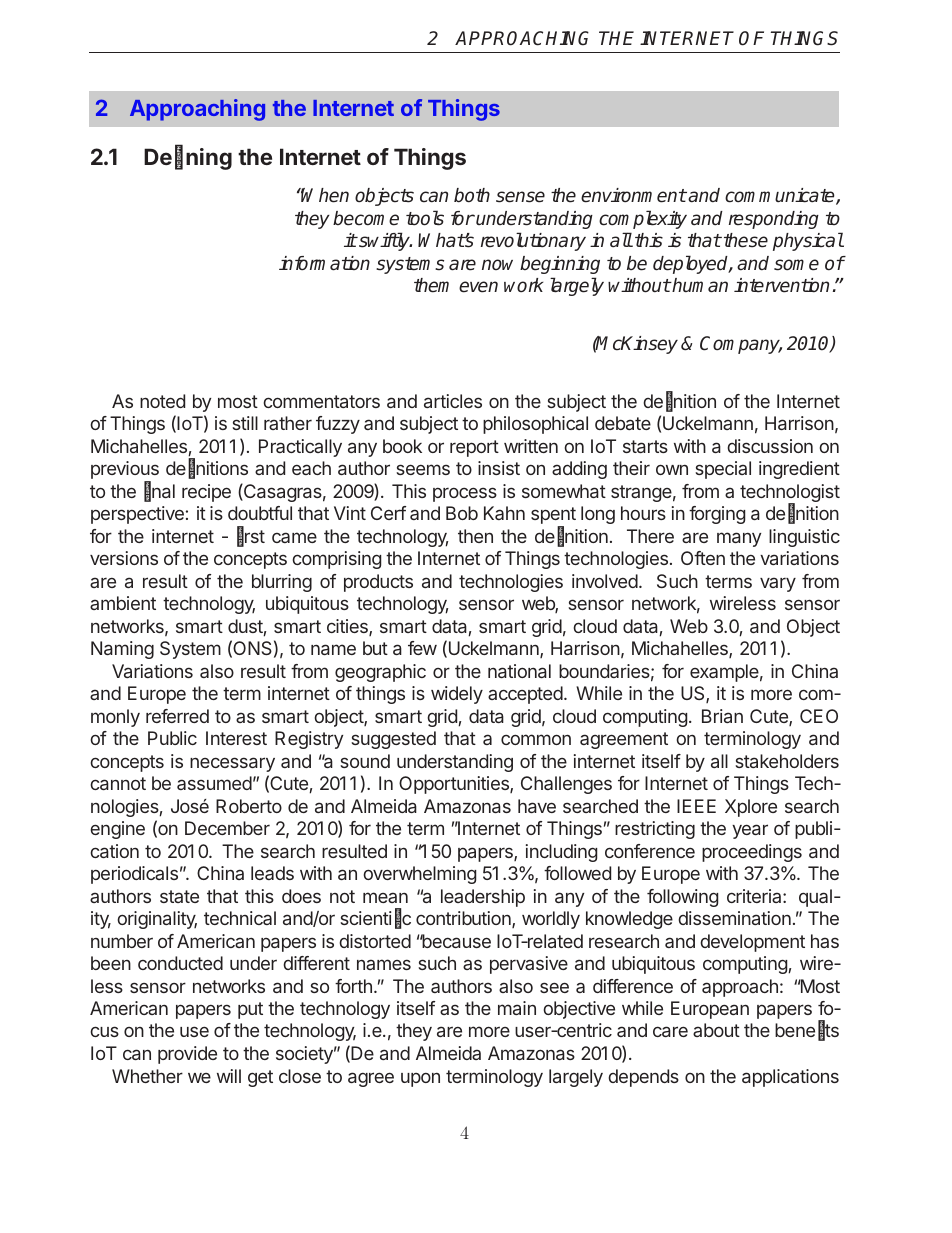 The height and width of the image is (1233, 952). Describe the element at coordinates (781, 196) in the image. I see `communicate` at that location.
